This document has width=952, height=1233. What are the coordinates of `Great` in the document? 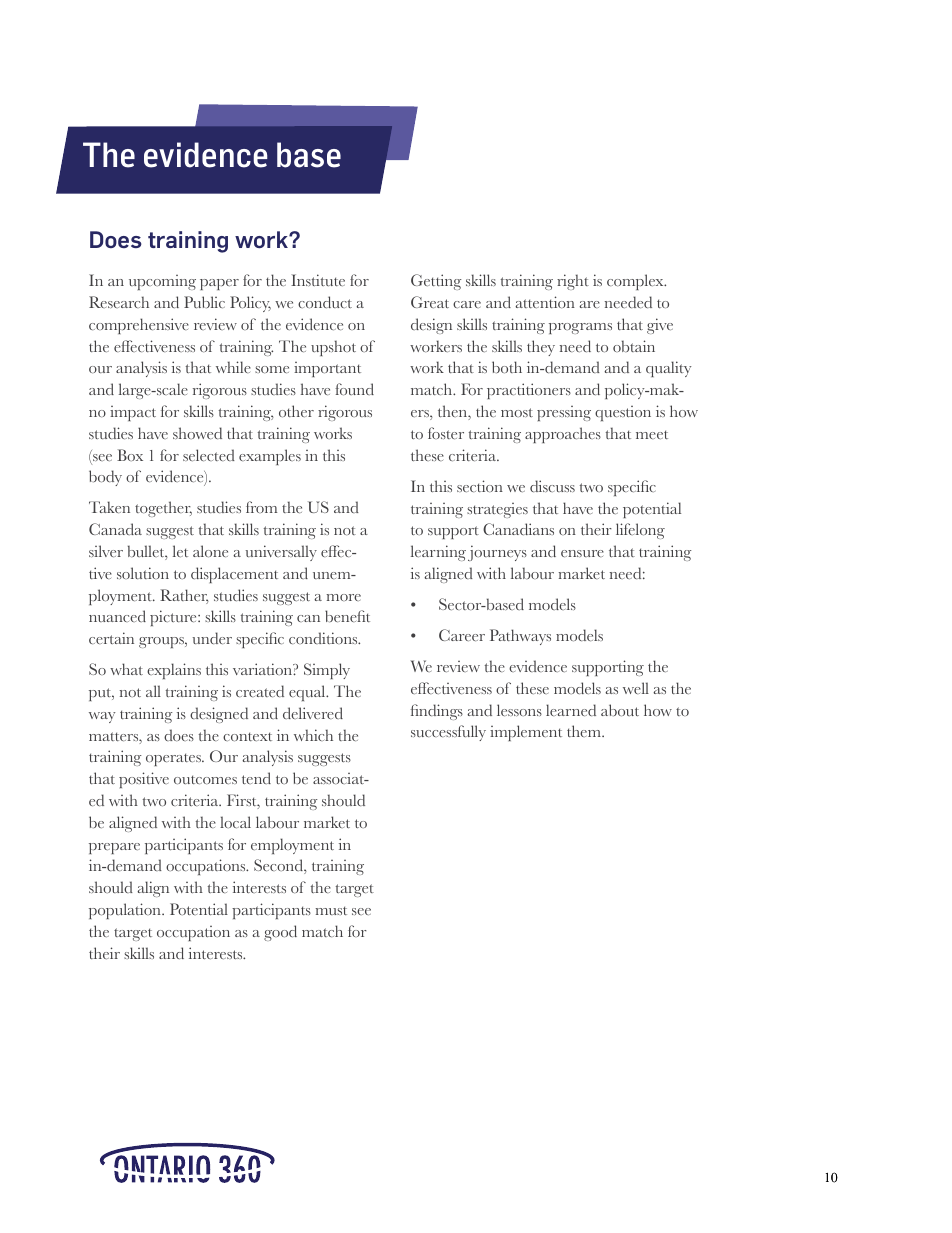 It's located at (430, 302).
